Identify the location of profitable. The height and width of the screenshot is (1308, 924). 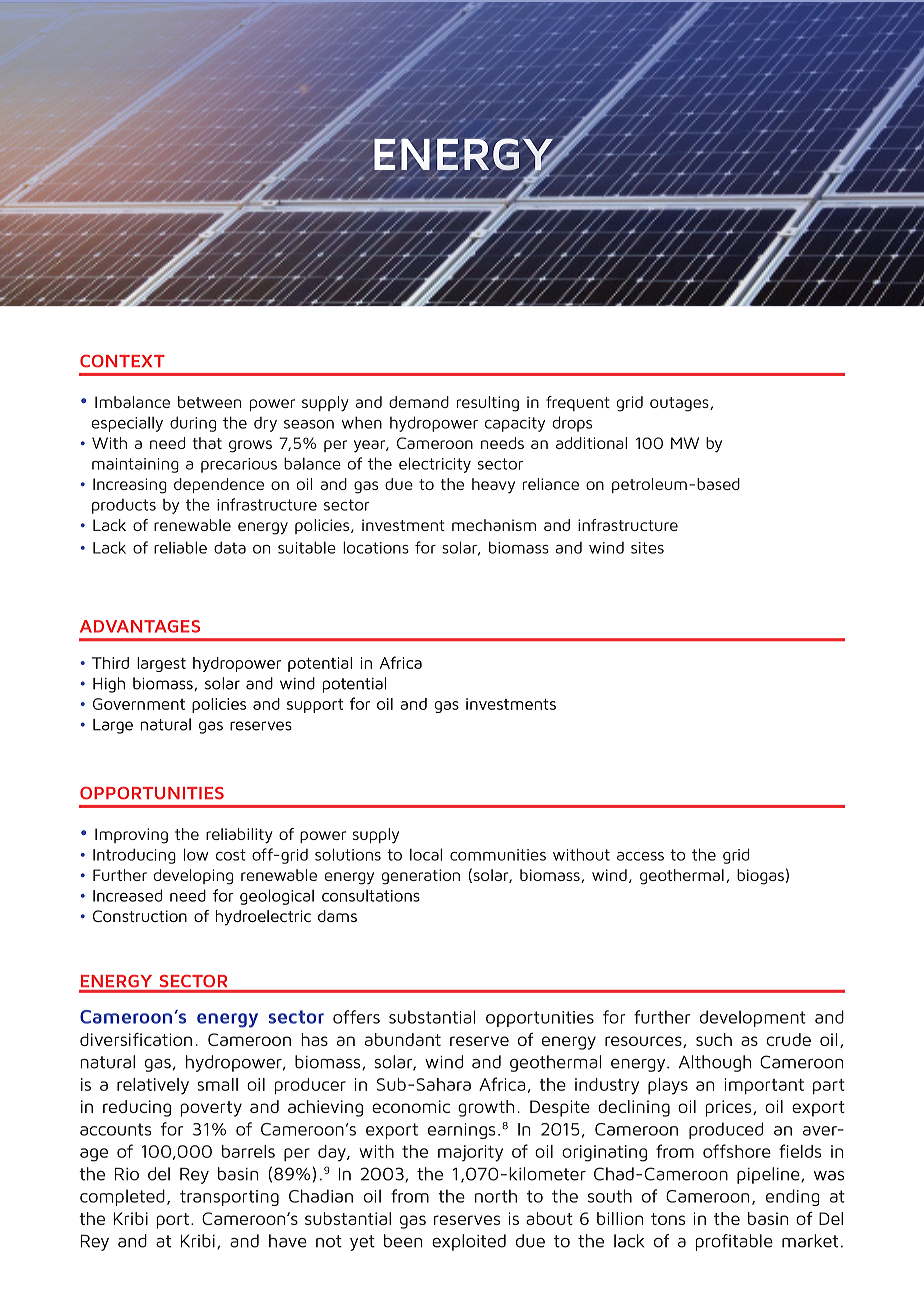
(734, 1242).
